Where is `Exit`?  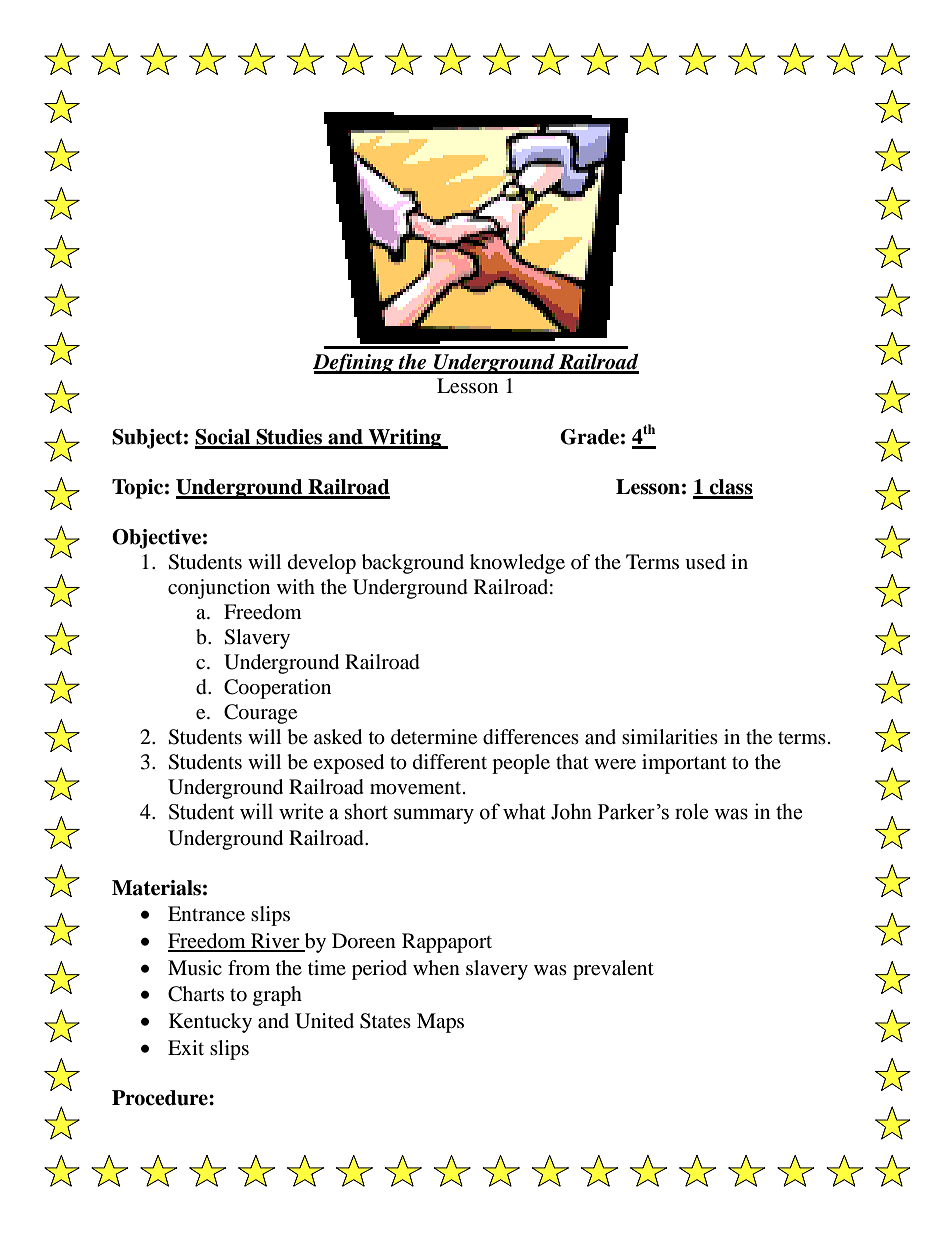
Exit is located at coordinates (186, 1047).
